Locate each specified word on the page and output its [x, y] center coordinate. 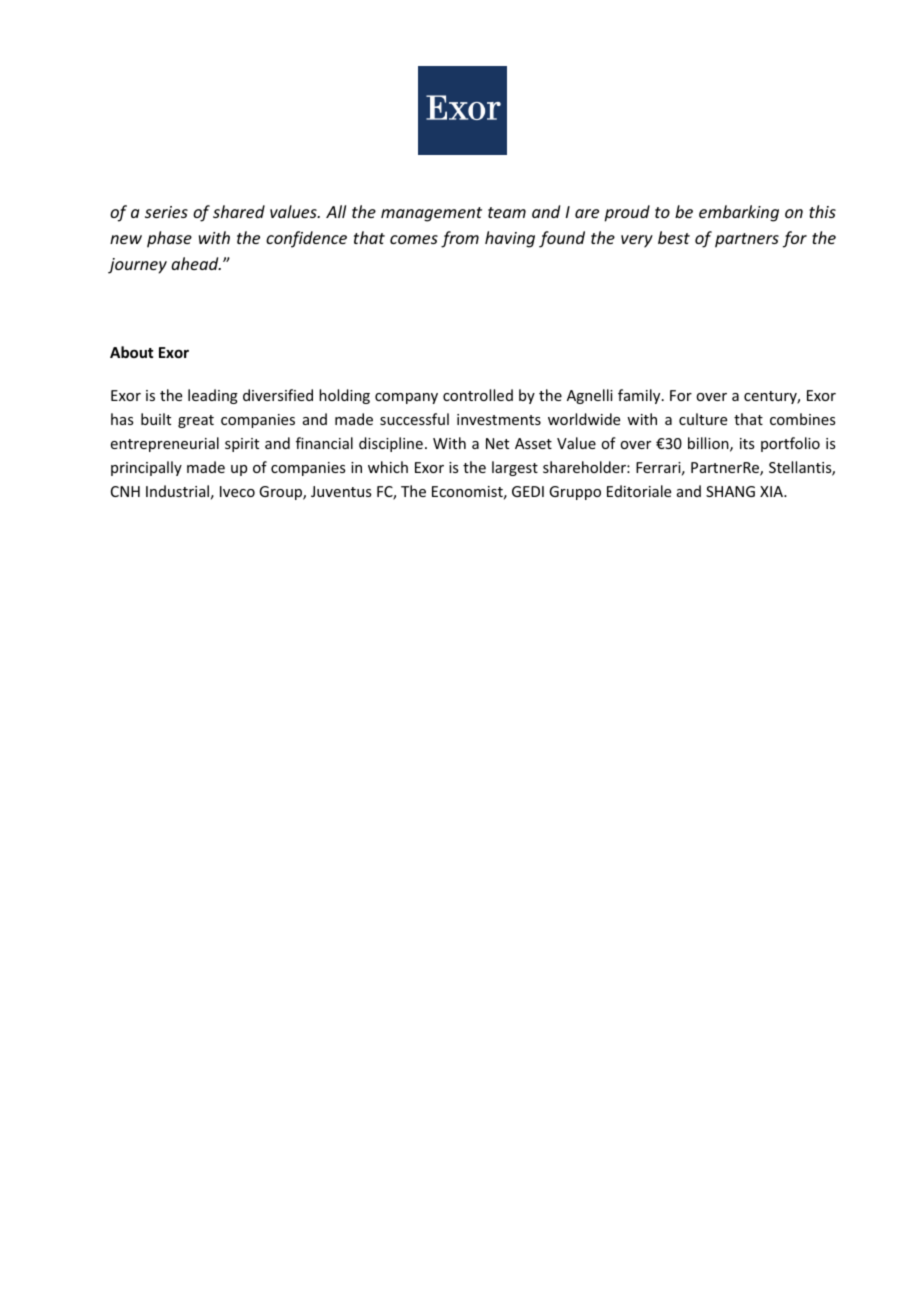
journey [137, 266]
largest [515, 468]
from [460, 239]
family [640, 396]
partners [747, 240]
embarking [739, 213]
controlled [478, 395]
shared [239, 211]
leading [213, 396]
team [507, 212]
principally [146, 468]
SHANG [730, 491]
